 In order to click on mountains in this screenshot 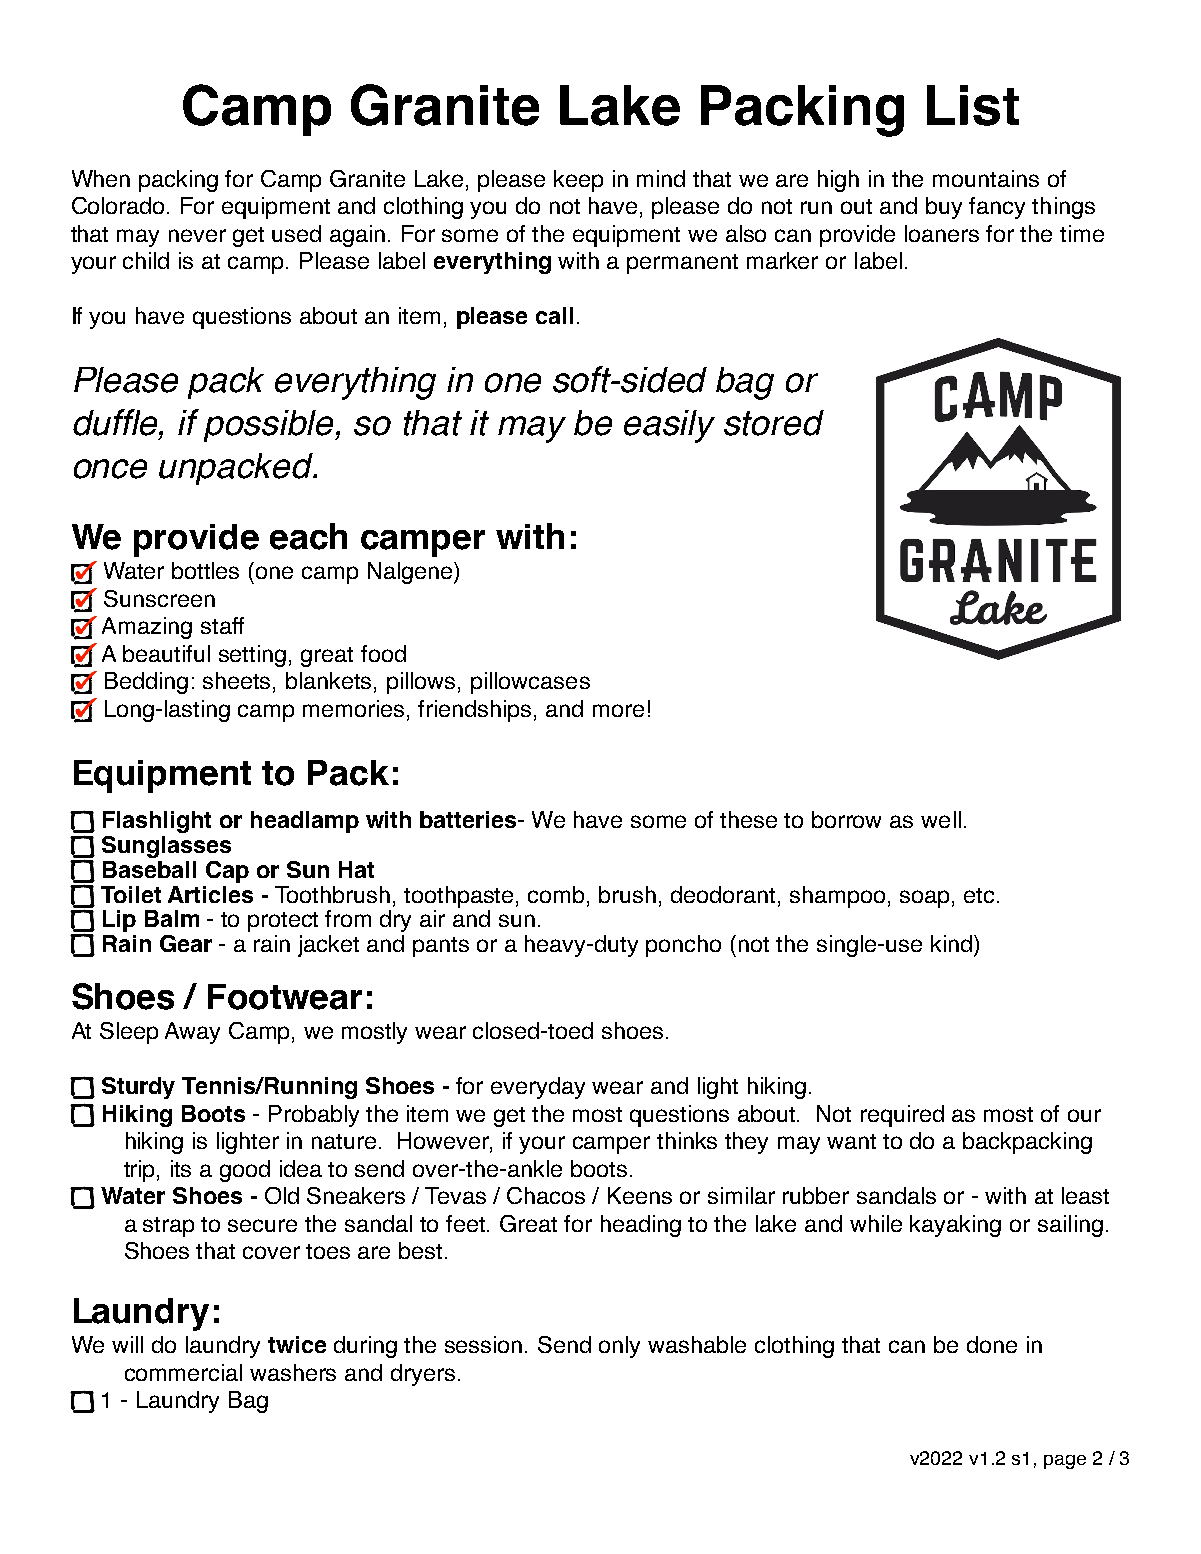, I will do `click(986, 178)`.
